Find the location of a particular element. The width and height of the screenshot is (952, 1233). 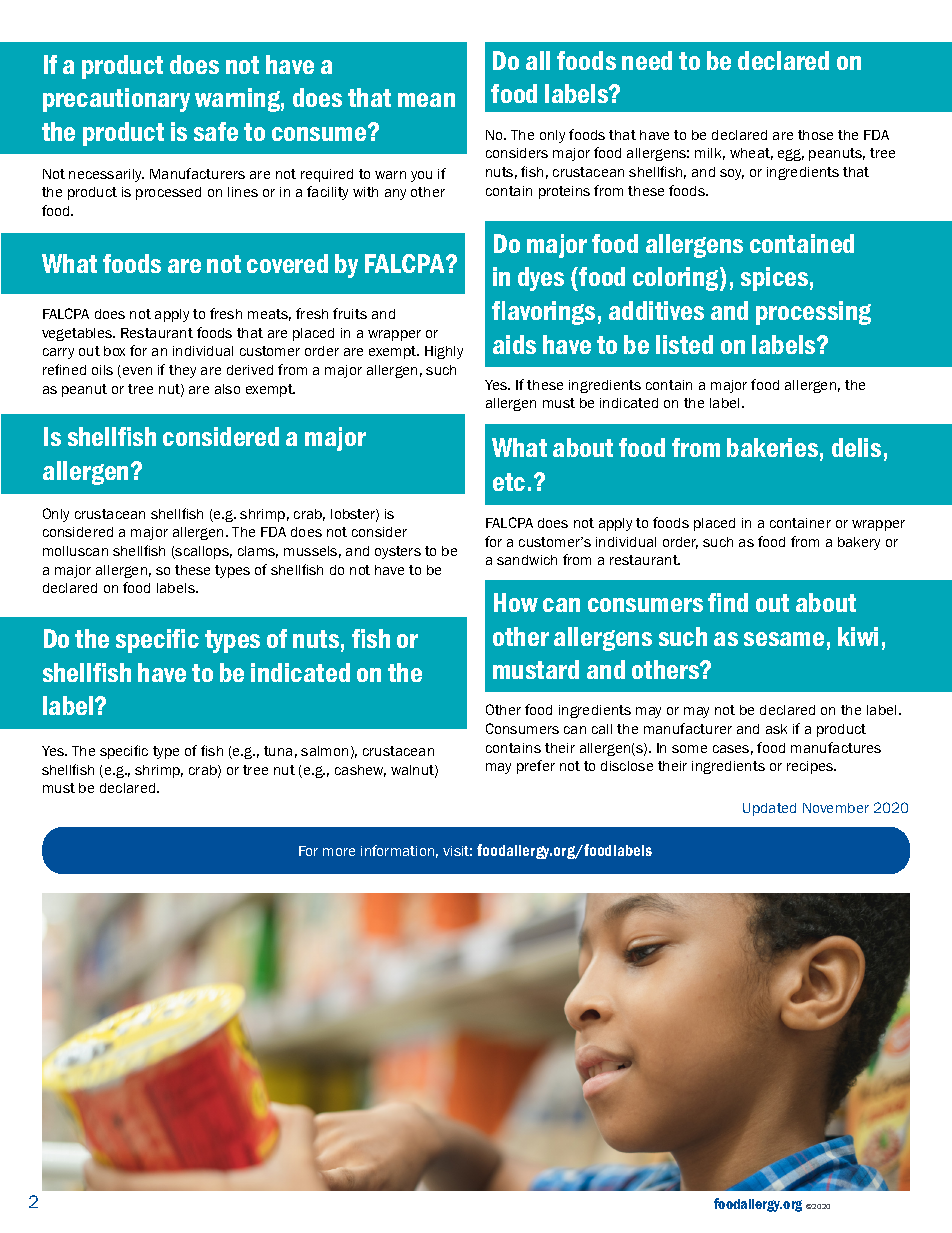

molluscan is located at coordinates (75, 551).
